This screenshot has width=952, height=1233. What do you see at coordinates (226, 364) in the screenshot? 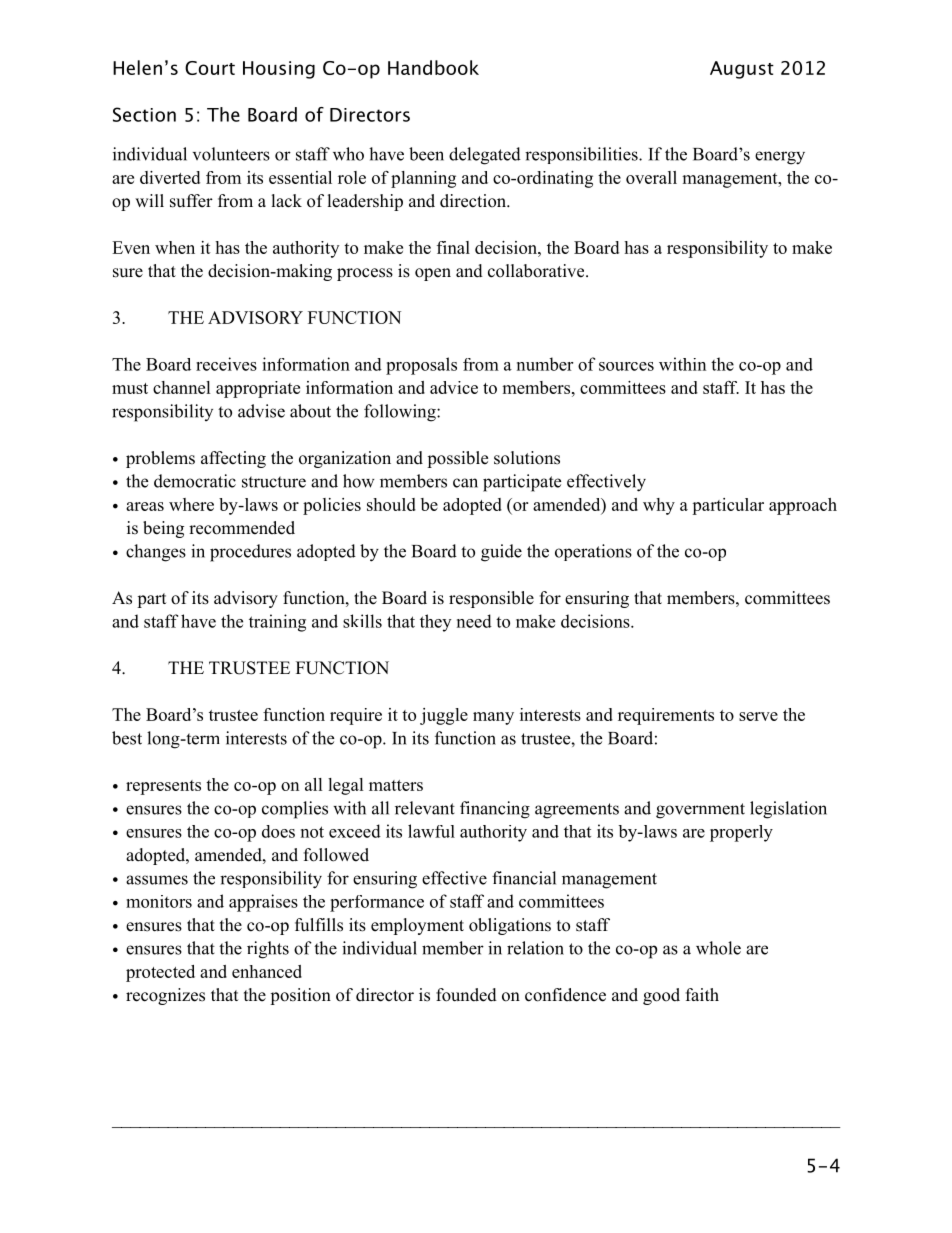
I see `receives` at bounding box center [226, 364].
